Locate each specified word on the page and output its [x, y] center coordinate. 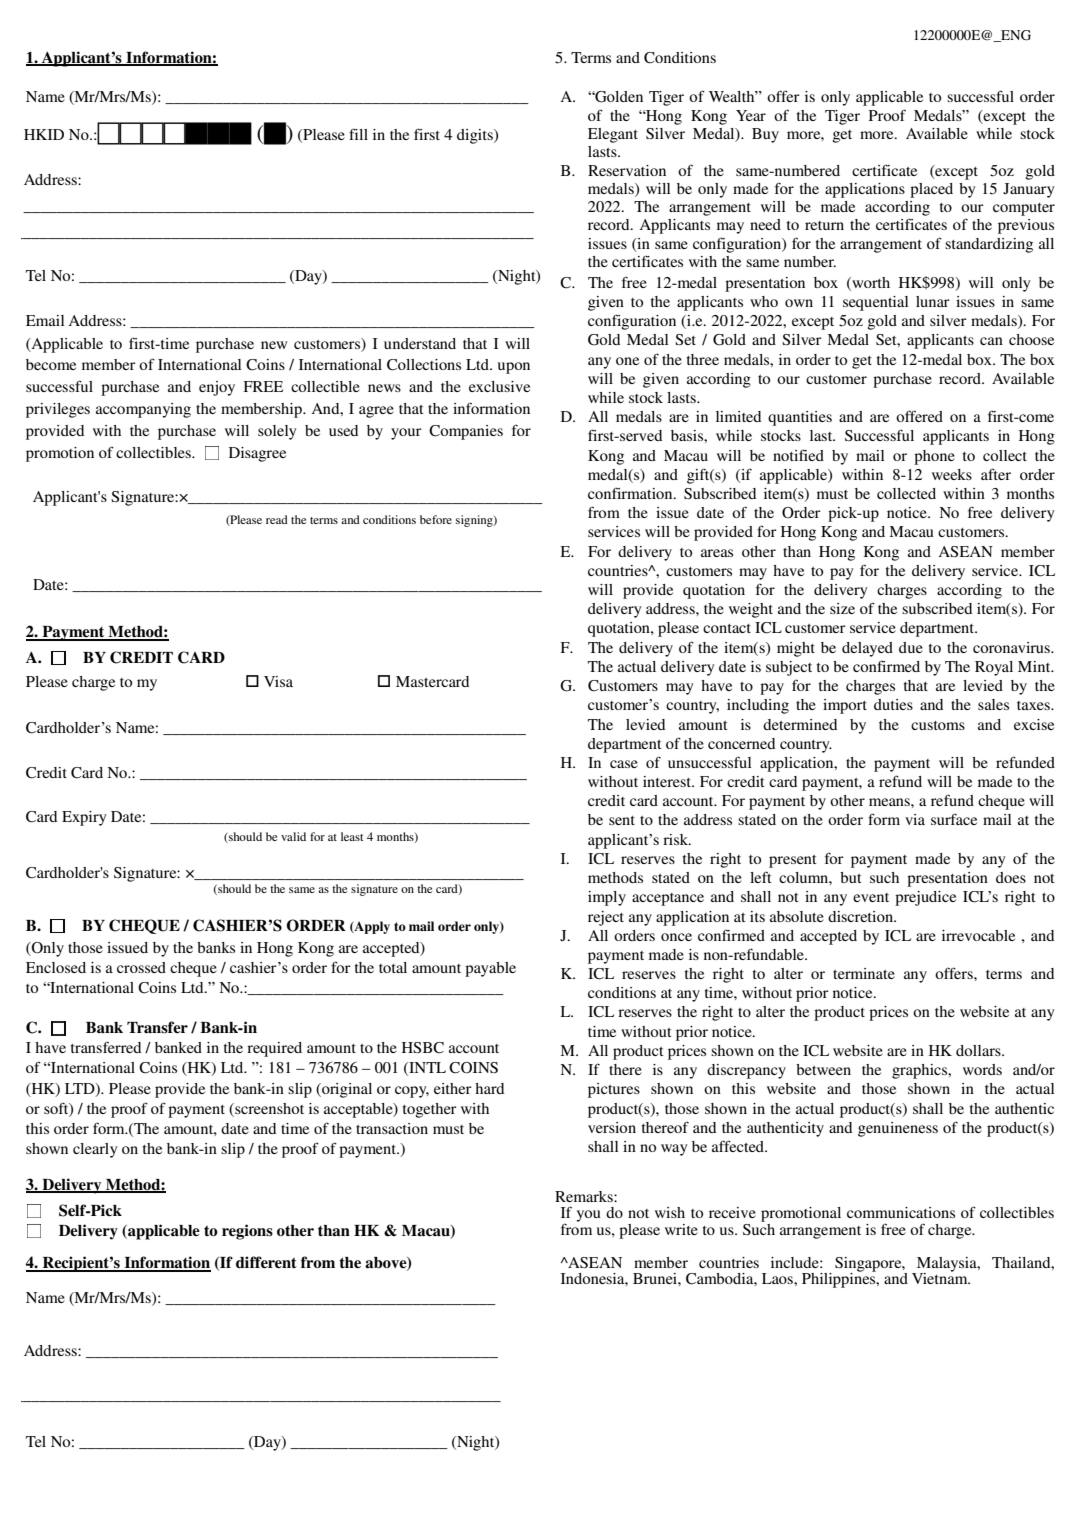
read [277, 519]
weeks [952, 474]
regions [247, 1232]
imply [607, 898]
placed [931, 190]
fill [358, 134]
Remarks [585, 1196]
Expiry [84, 818]
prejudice [925, 898]
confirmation [631, 493]
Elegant [613, 135]
